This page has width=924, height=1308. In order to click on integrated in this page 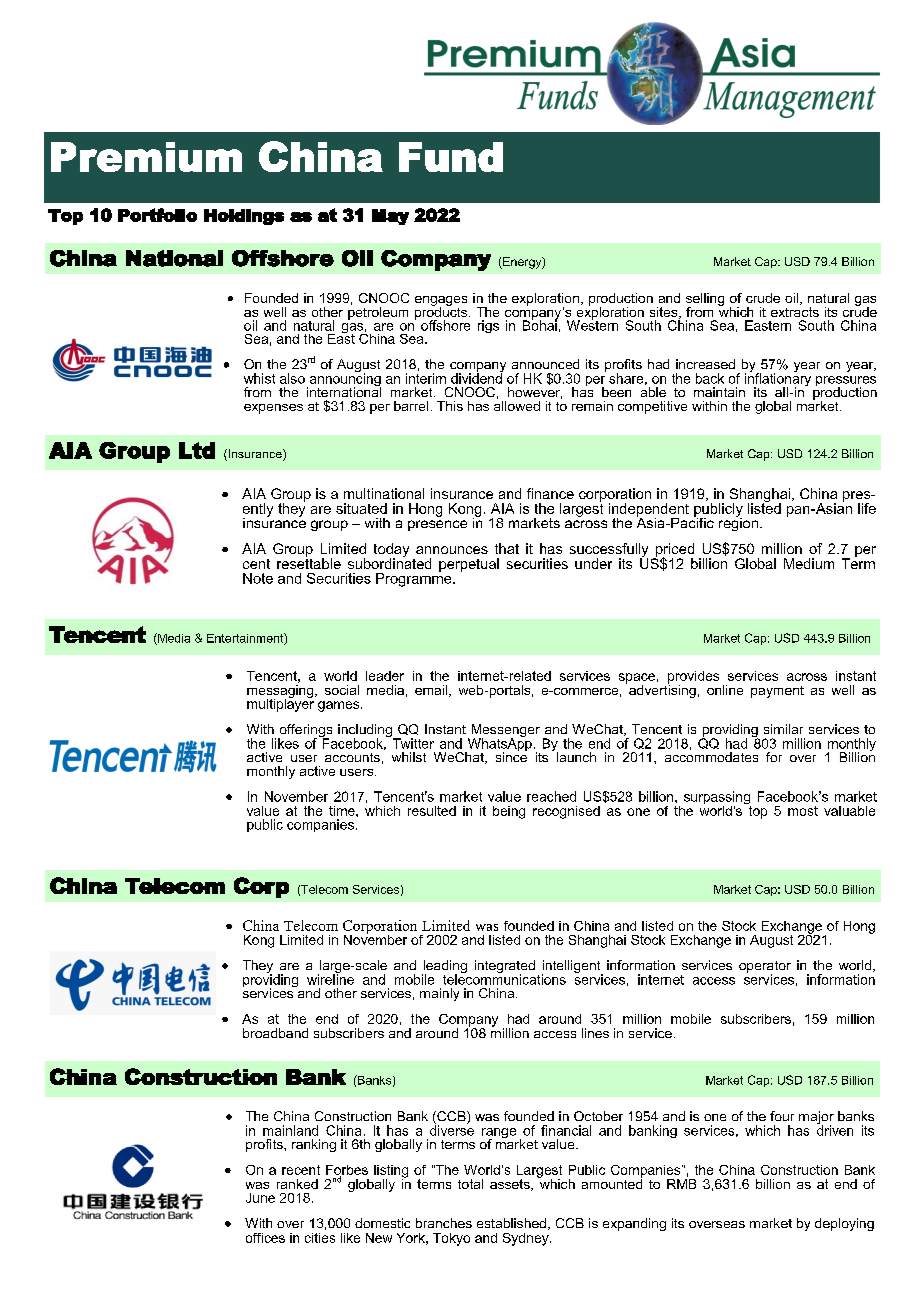, I will do `click(505, 968)`.
